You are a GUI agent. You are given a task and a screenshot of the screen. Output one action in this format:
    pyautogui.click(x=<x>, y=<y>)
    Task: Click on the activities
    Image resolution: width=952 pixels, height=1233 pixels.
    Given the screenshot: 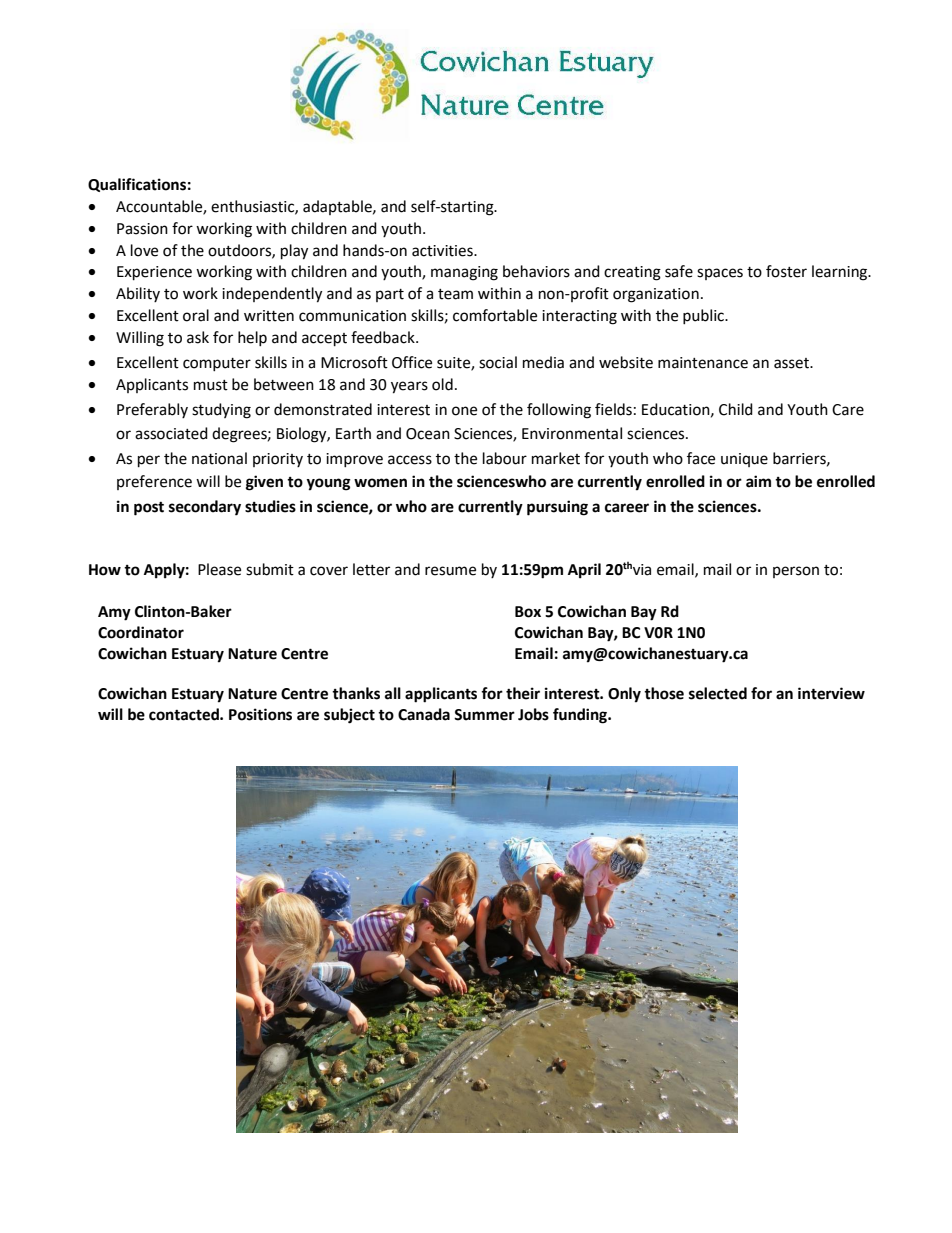 What is the action you would take?
    pyautogui.click(x=443, y=251)
